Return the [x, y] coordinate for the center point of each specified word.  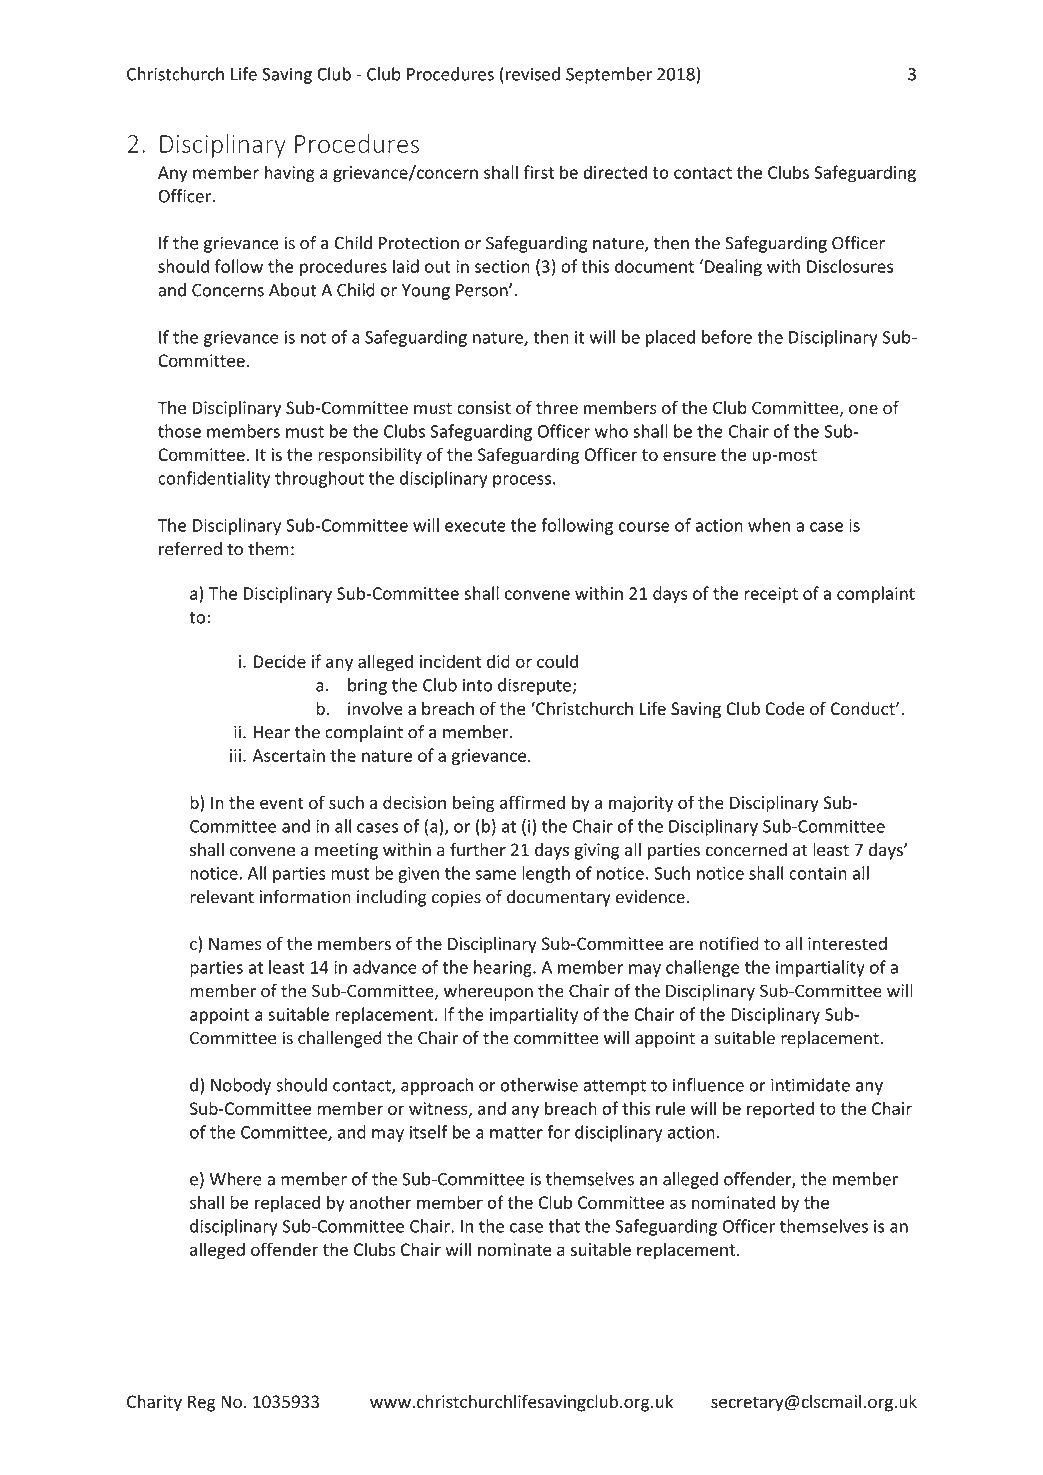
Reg [201, 1403]
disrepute [534, 686]
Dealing [733, 267]
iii [235, 755]
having [290, 174]
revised [533, 74]
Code [785, 708]
